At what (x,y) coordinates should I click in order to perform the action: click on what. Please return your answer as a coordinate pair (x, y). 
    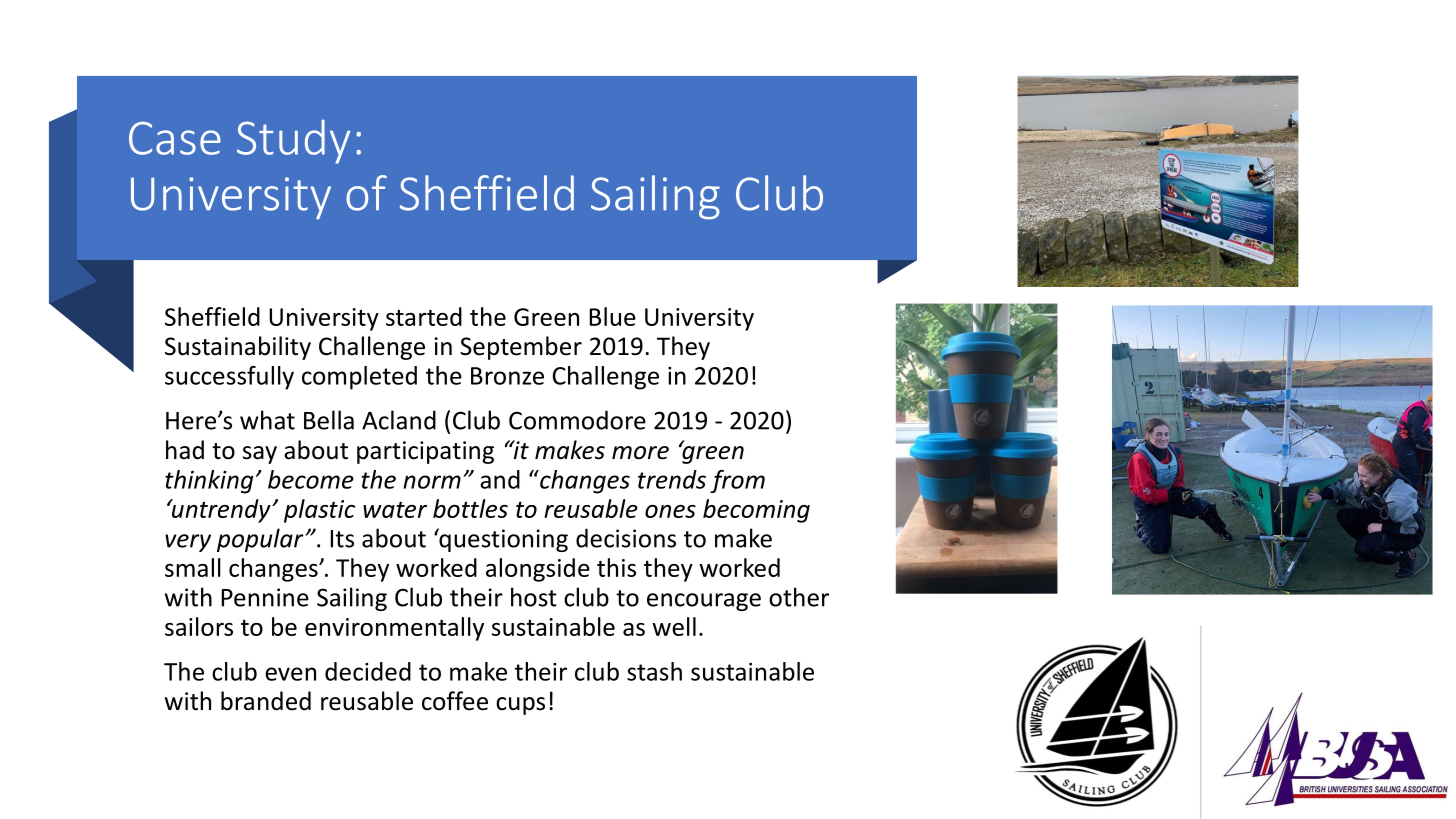
    Looking at the image, I should click on (267, 420).
